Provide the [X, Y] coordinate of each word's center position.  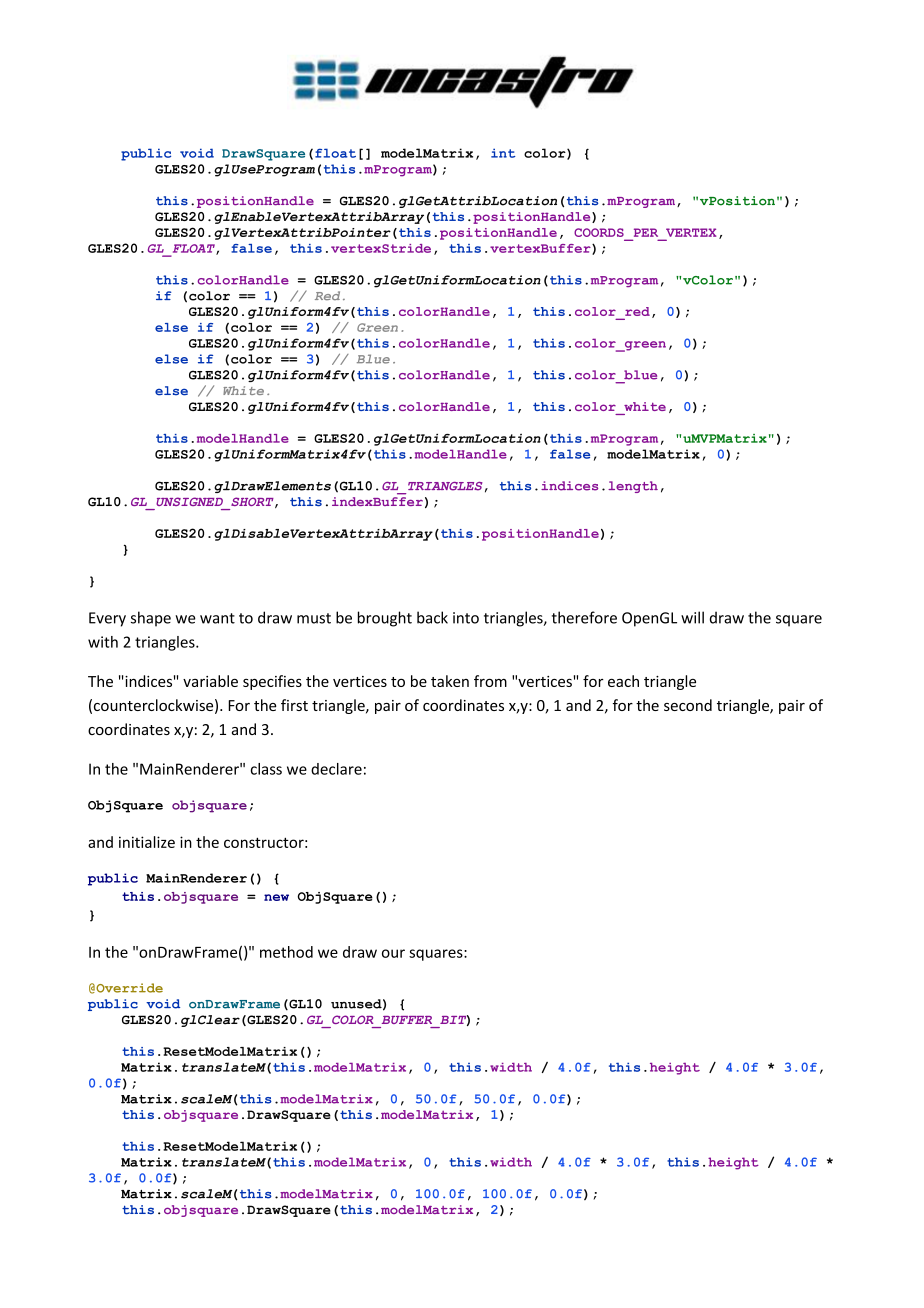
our [393, 953]
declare [336, 769]
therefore [584, 617]
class [266, 769]
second [688, 705]
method [286, 952]
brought [385, 619]
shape [151, 619]
